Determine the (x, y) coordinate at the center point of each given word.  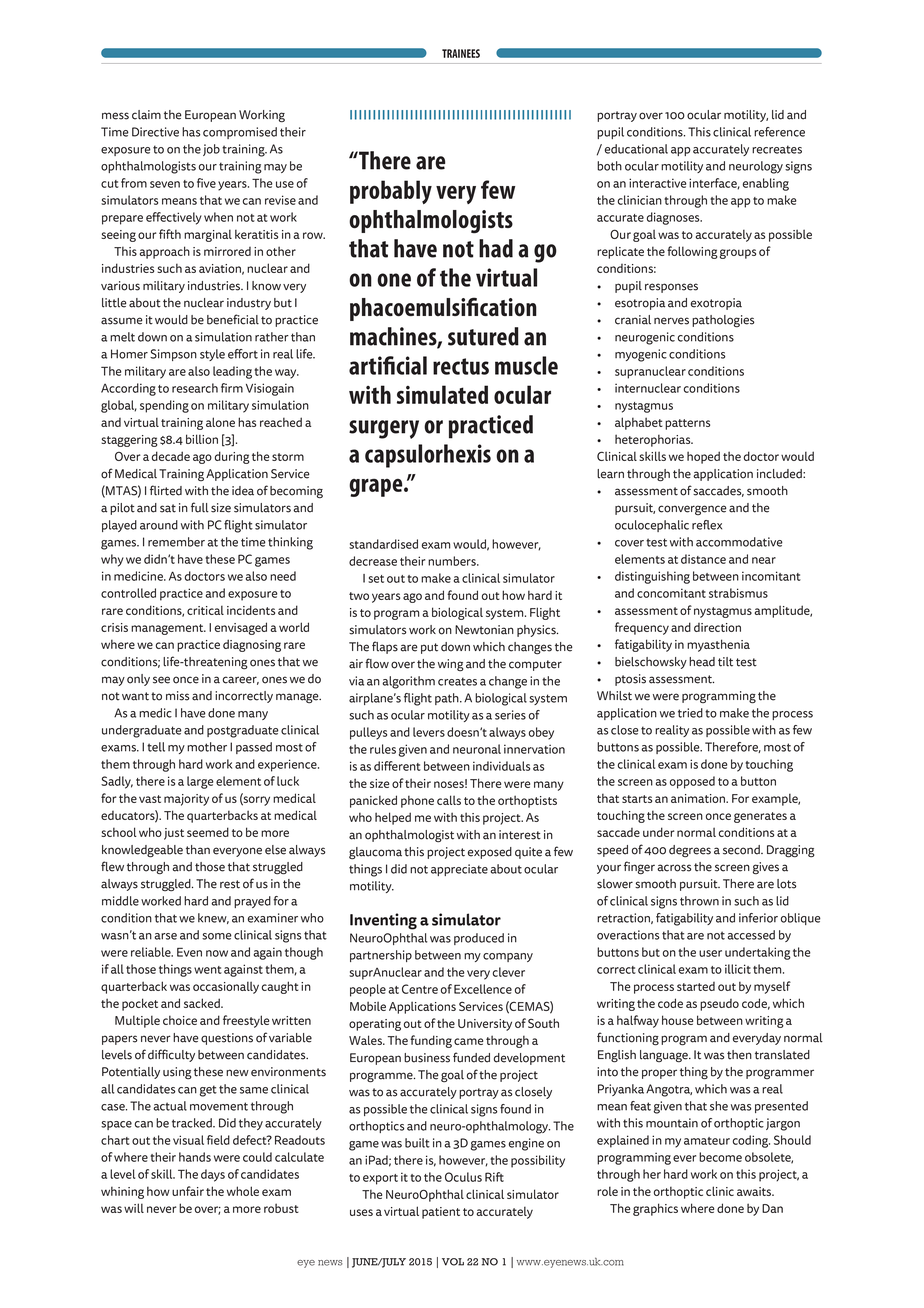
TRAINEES (461, 53)
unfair (188, 1191)
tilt (725, 662)
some (217, 936)
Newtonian (484, 630)
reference (779, 132)
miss (177, 696)
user (710, 953)
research (195, 388)
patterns (687, 424)
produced (479, 939)
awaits (755, 1191)
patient (441, 1213)
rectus (461, 366)
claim (146, 115)
